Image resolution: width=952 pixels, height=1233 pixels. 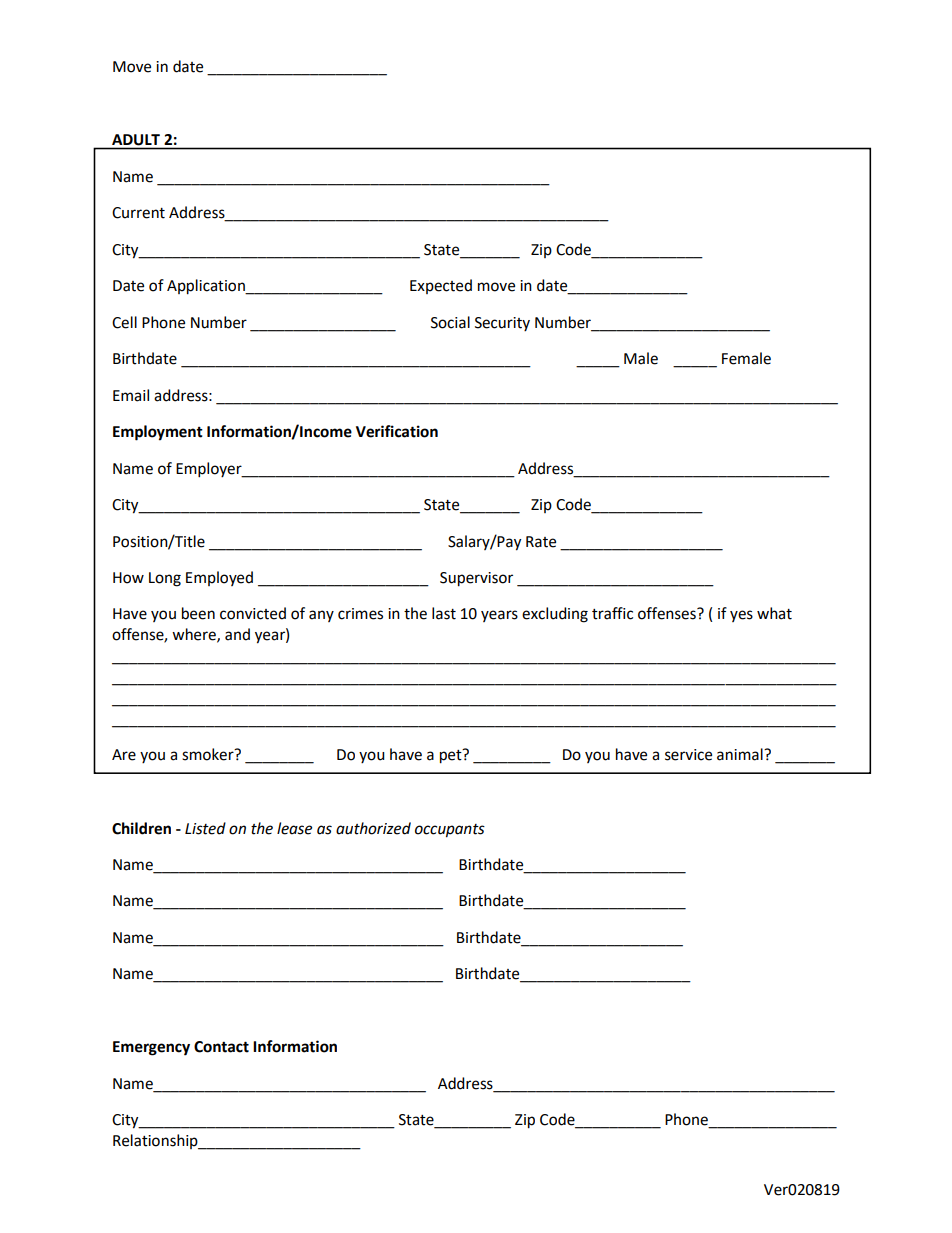 I want to click on Contact, so click(x=221, y=1047).
